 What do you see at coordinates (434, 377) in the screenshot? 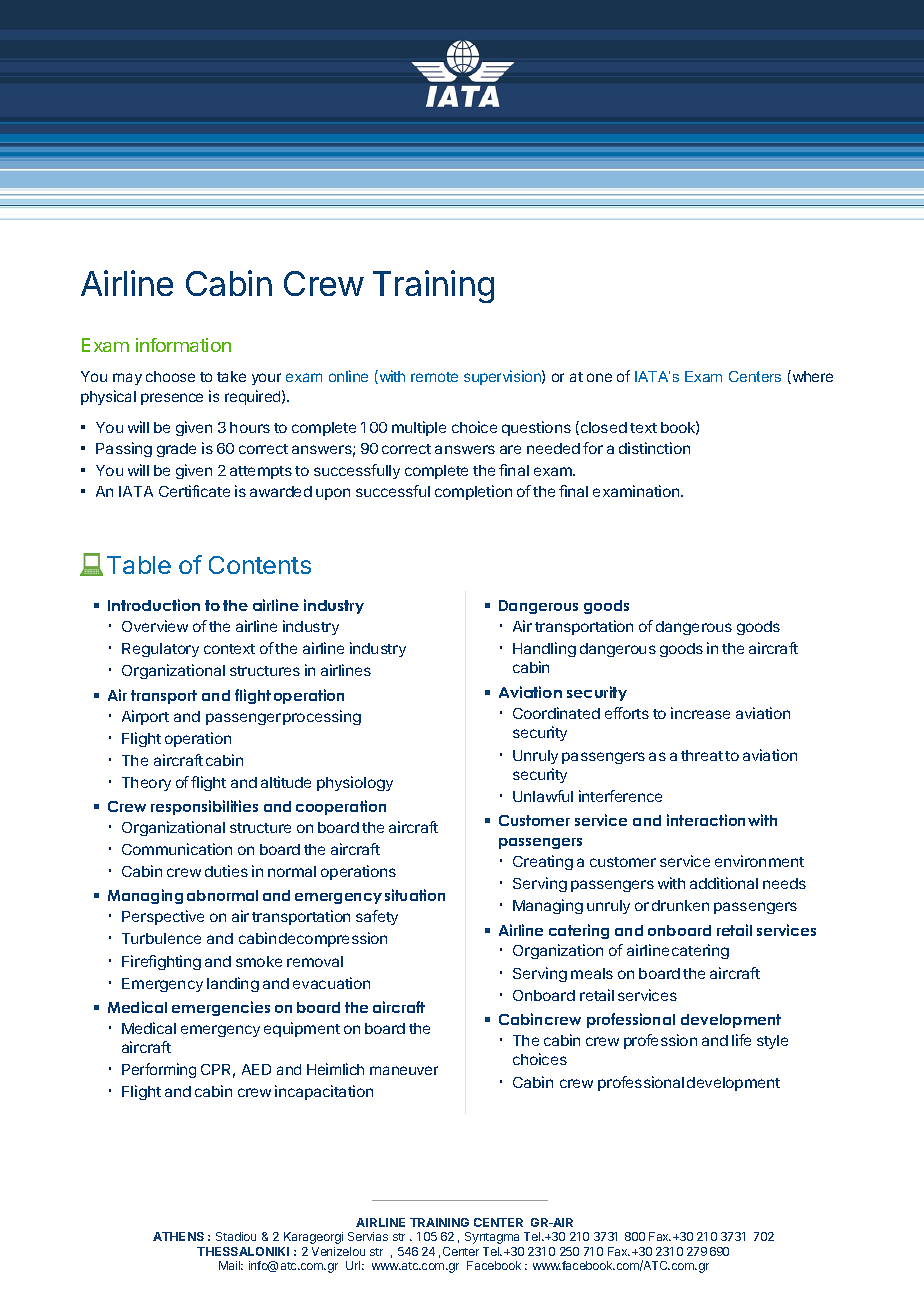
I see `remote` at bounding box center [434, 377].
